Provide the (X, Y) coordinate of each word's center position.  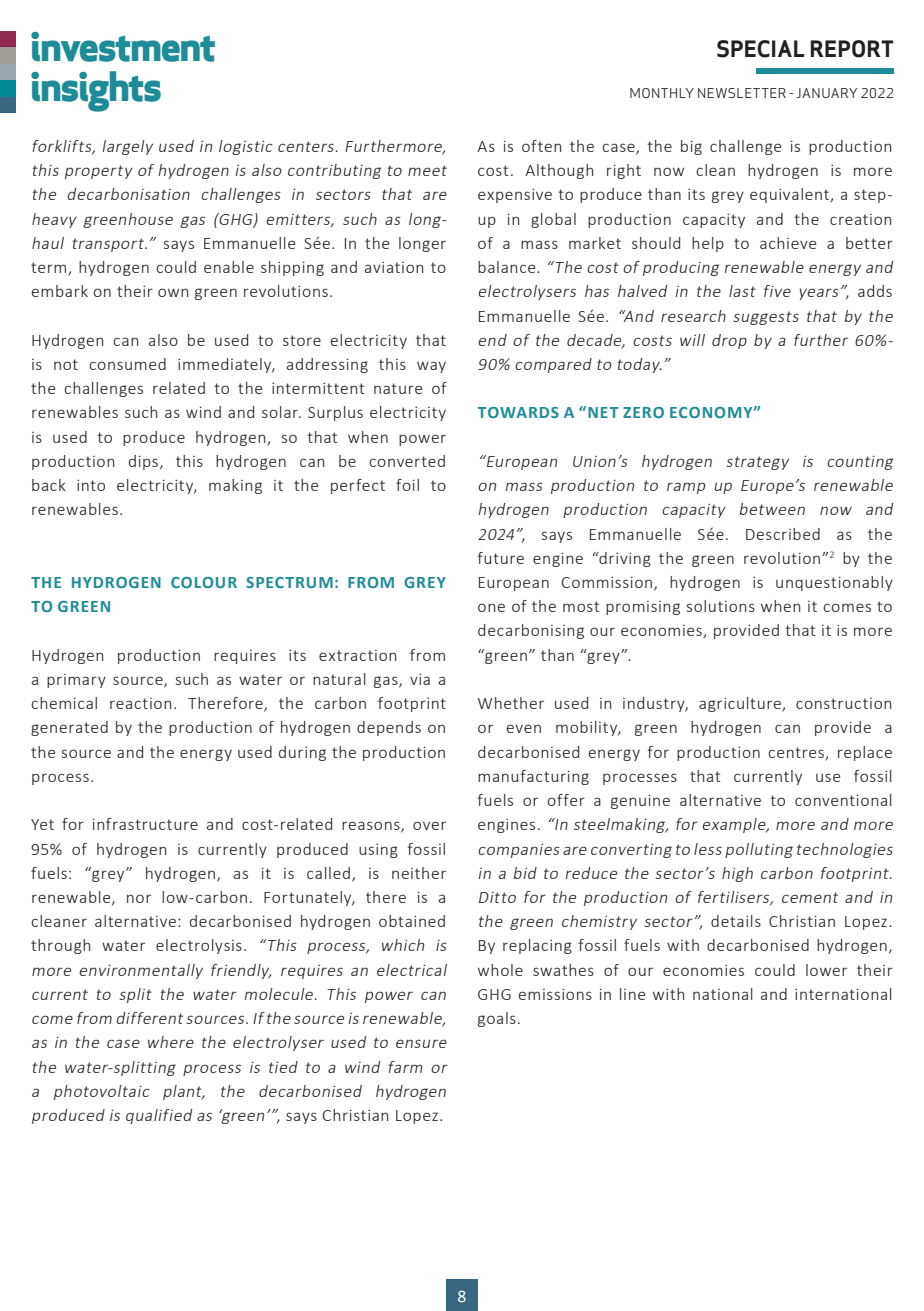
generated (69, 728)
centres (797, 753)
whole (500, 970)
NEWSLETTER (742, 93)
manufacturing (533, 777)
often (541, 146)
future (501, 558)
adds (875, 291)
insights (96, 91)
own (173, 292)
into (91, 485)
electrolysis (199, 946)
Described (783, 534)
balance (508, 267)
